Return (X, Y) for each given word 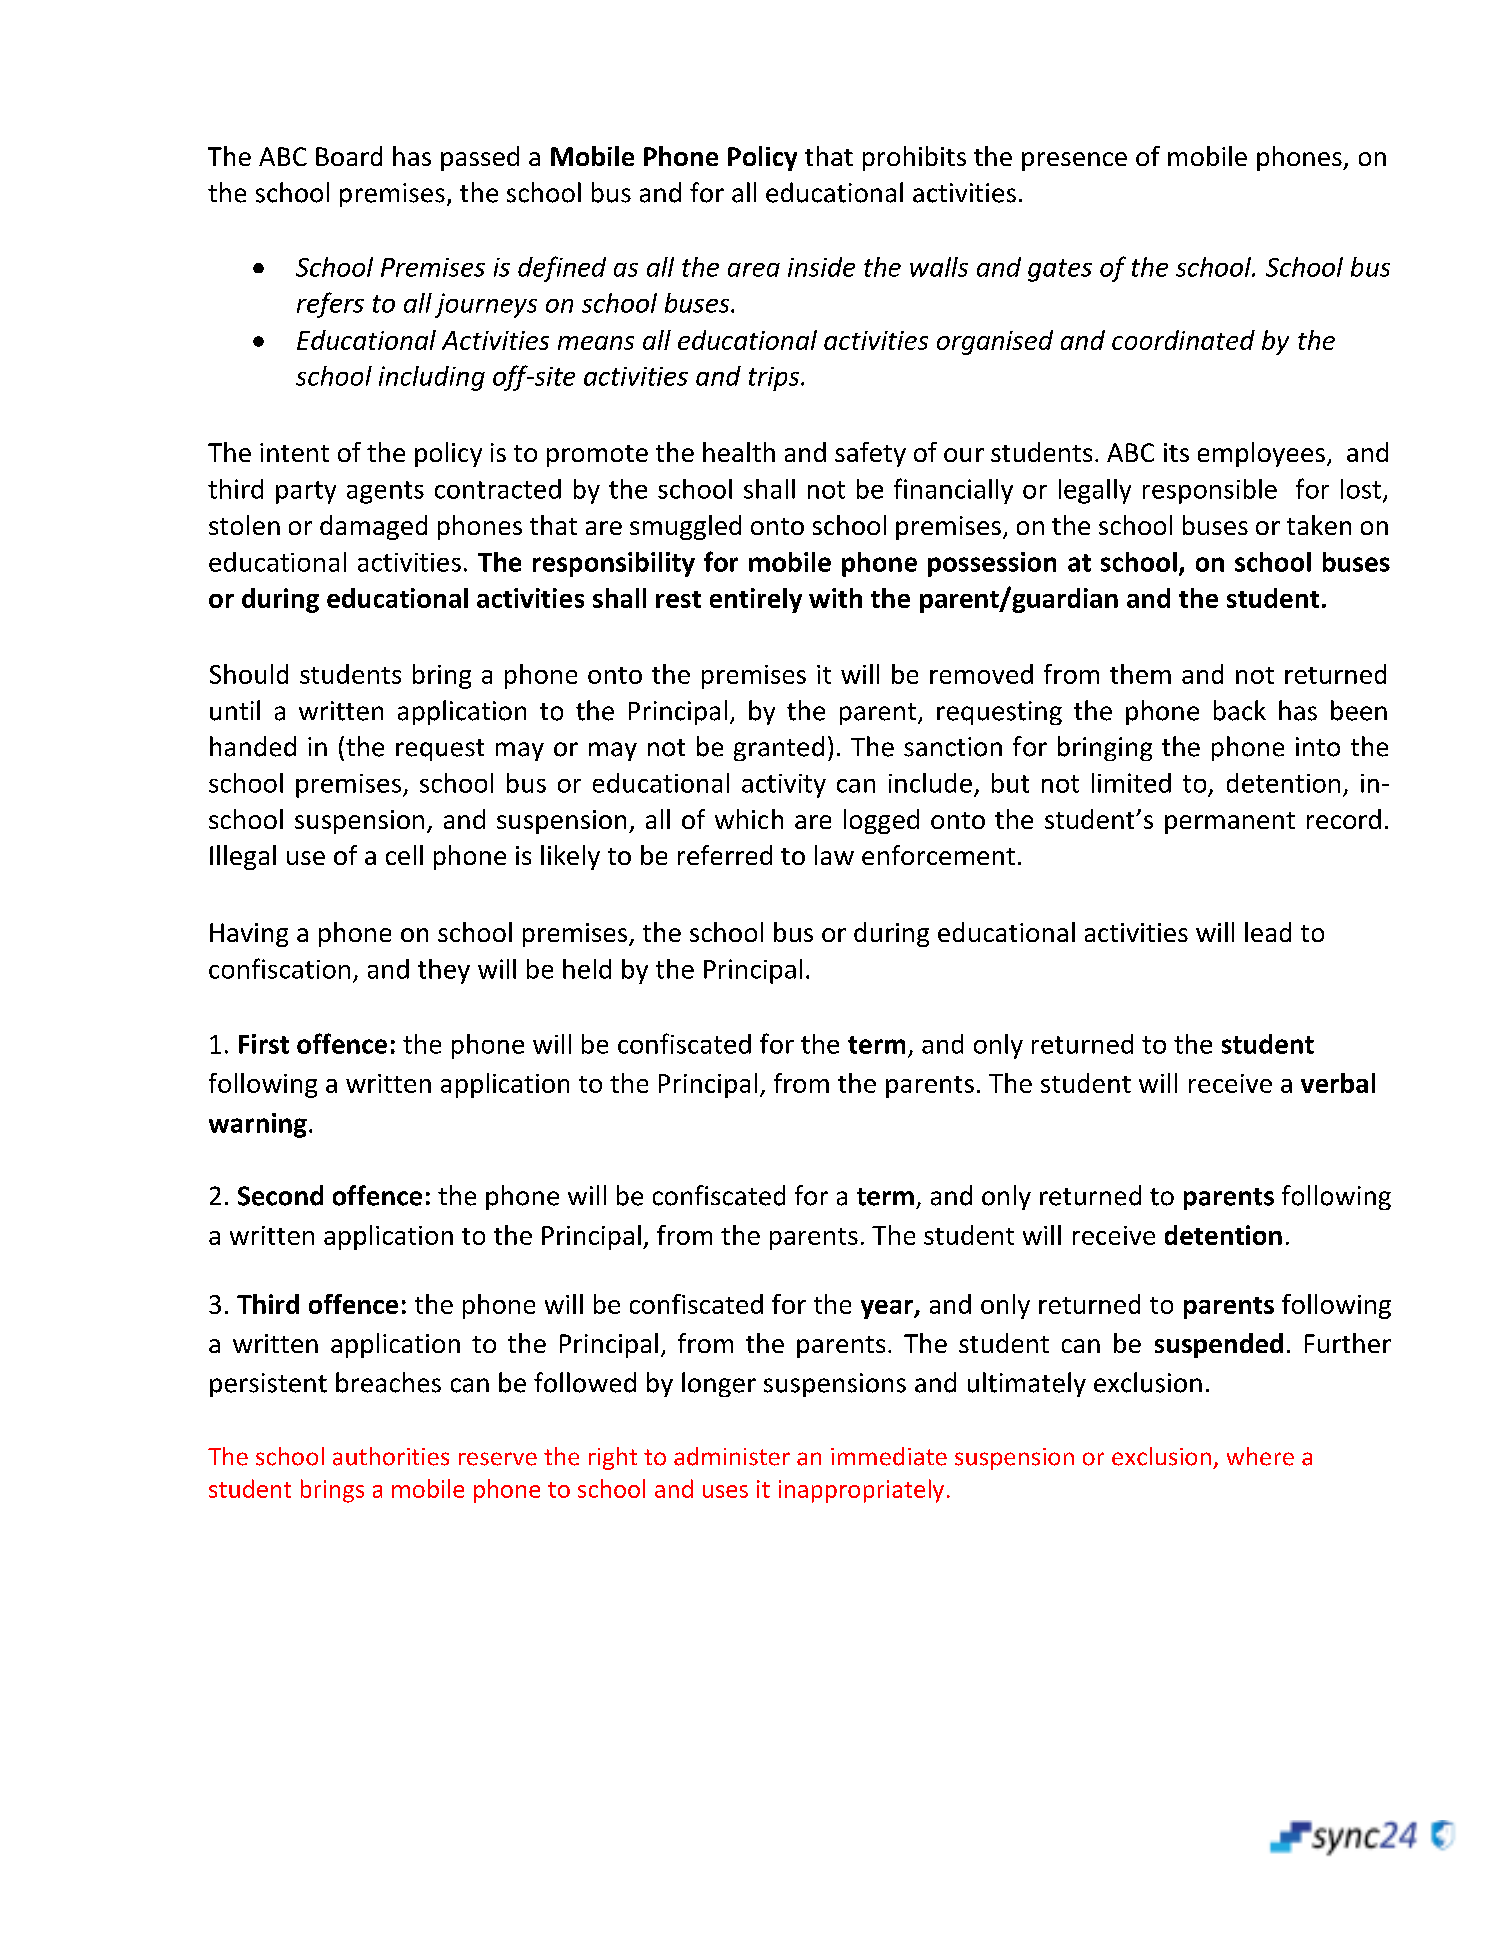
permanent (1230, 823)
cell (404, 855)
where (1260, 1456)
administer (732, 1456)
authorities (391, 1456)
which (749, 819)
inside (821, 267)
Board (349, 156)
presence (1074, 161)
